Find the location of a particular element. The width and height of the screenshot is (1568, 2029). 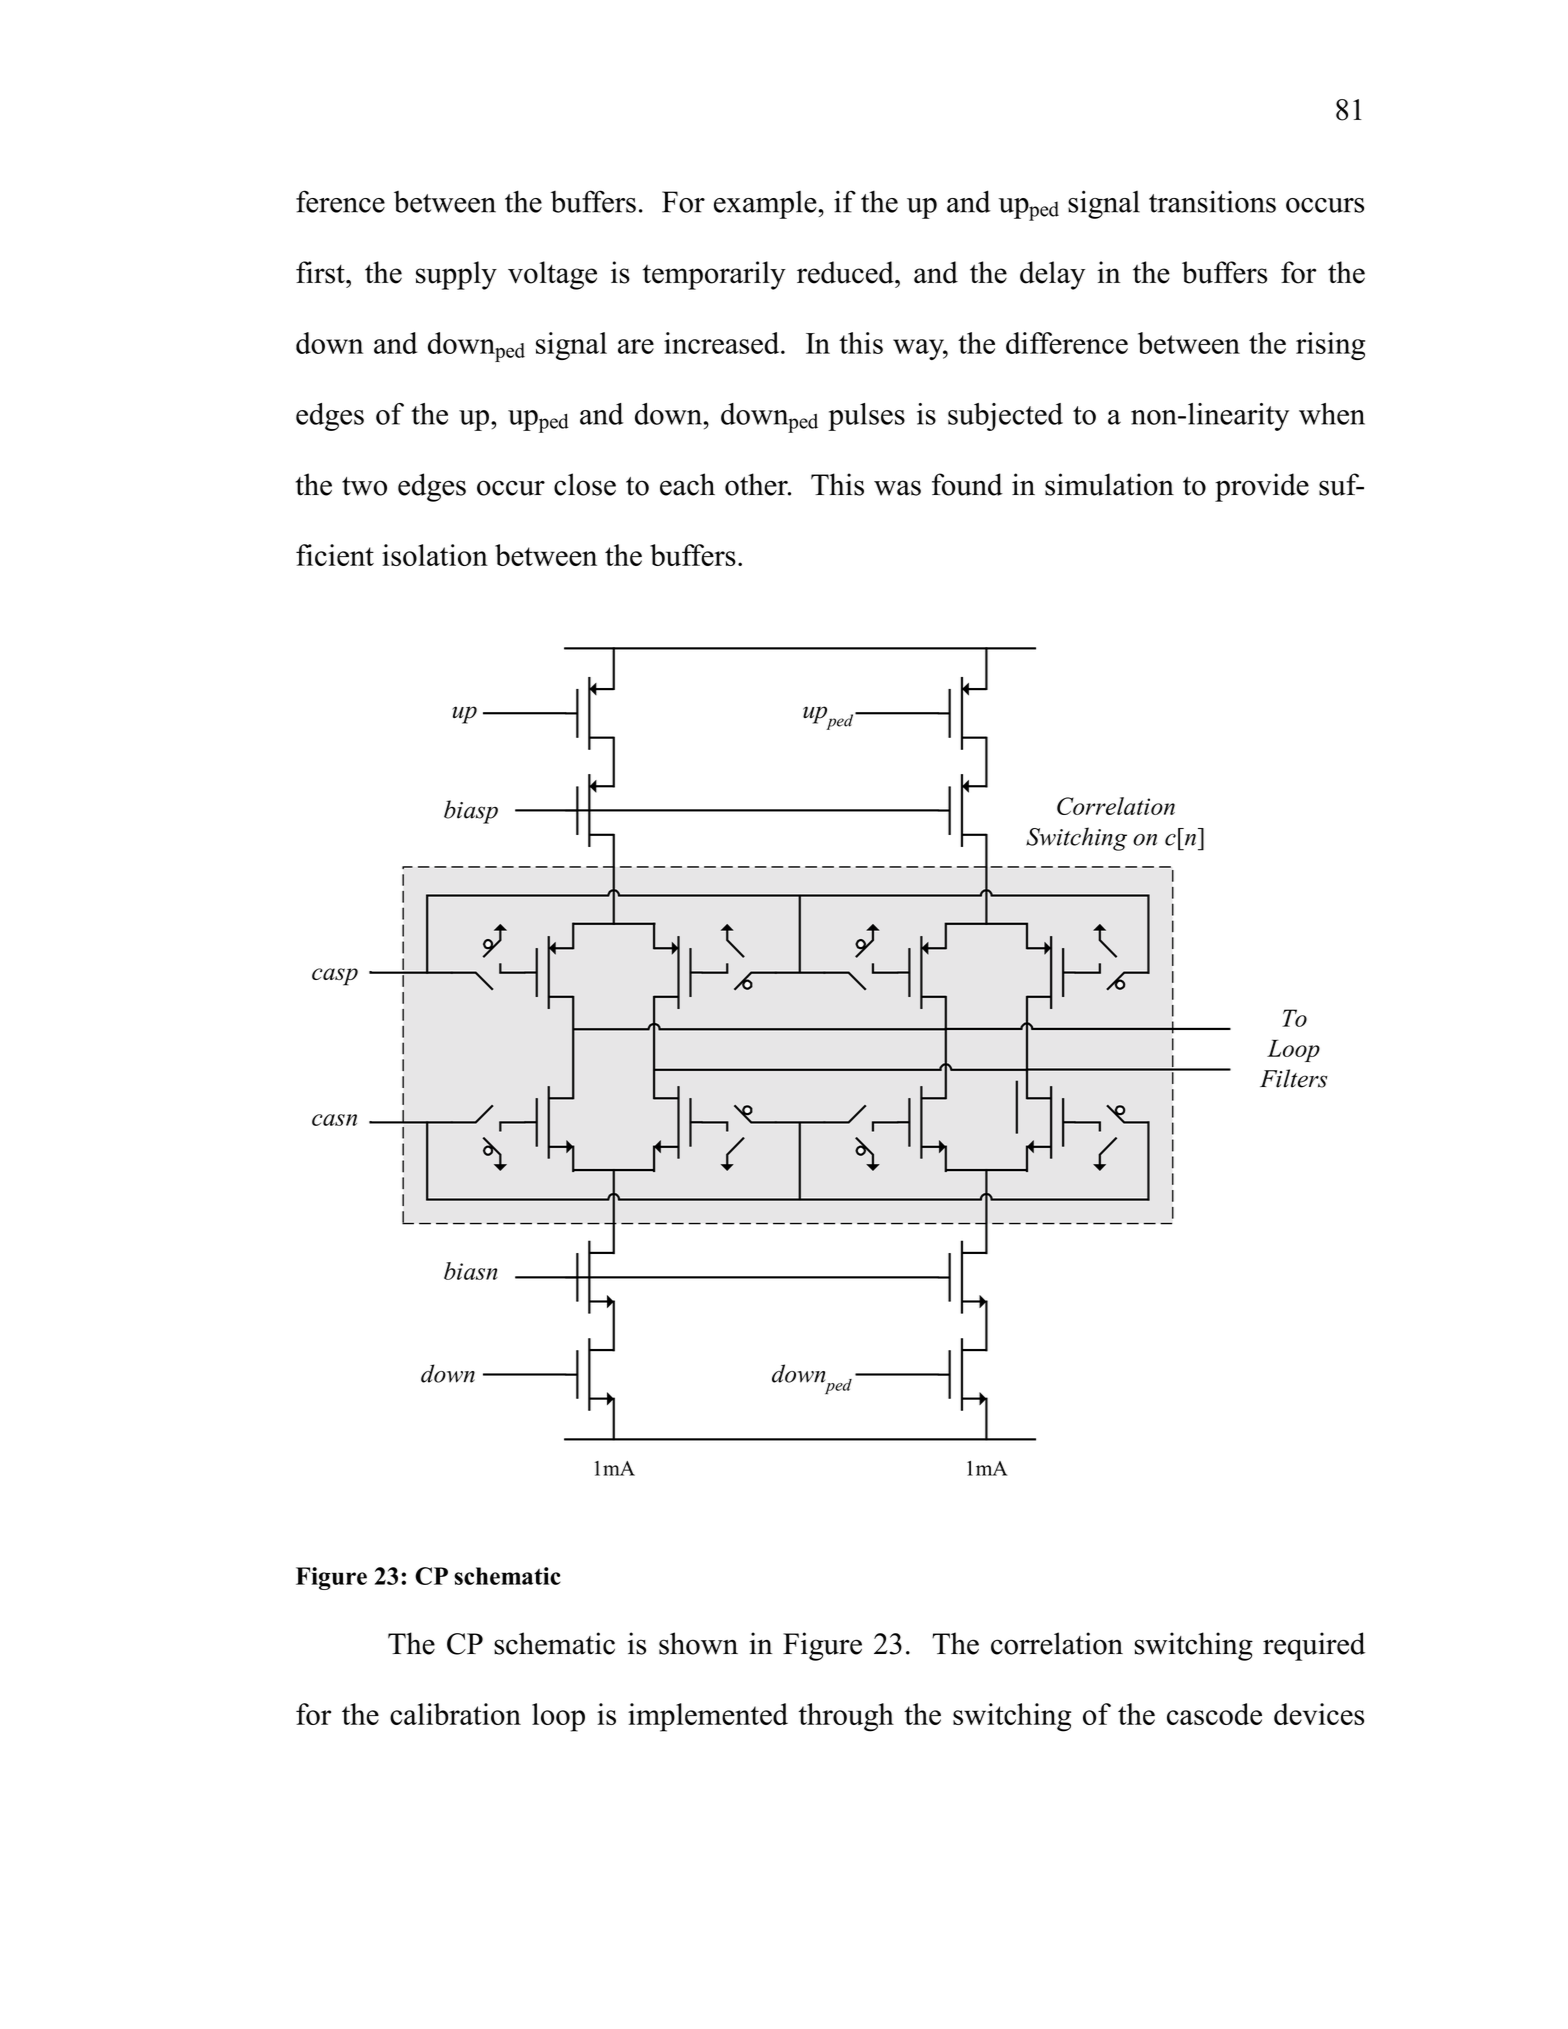

transitions is located at coordinates (1212, 201).
